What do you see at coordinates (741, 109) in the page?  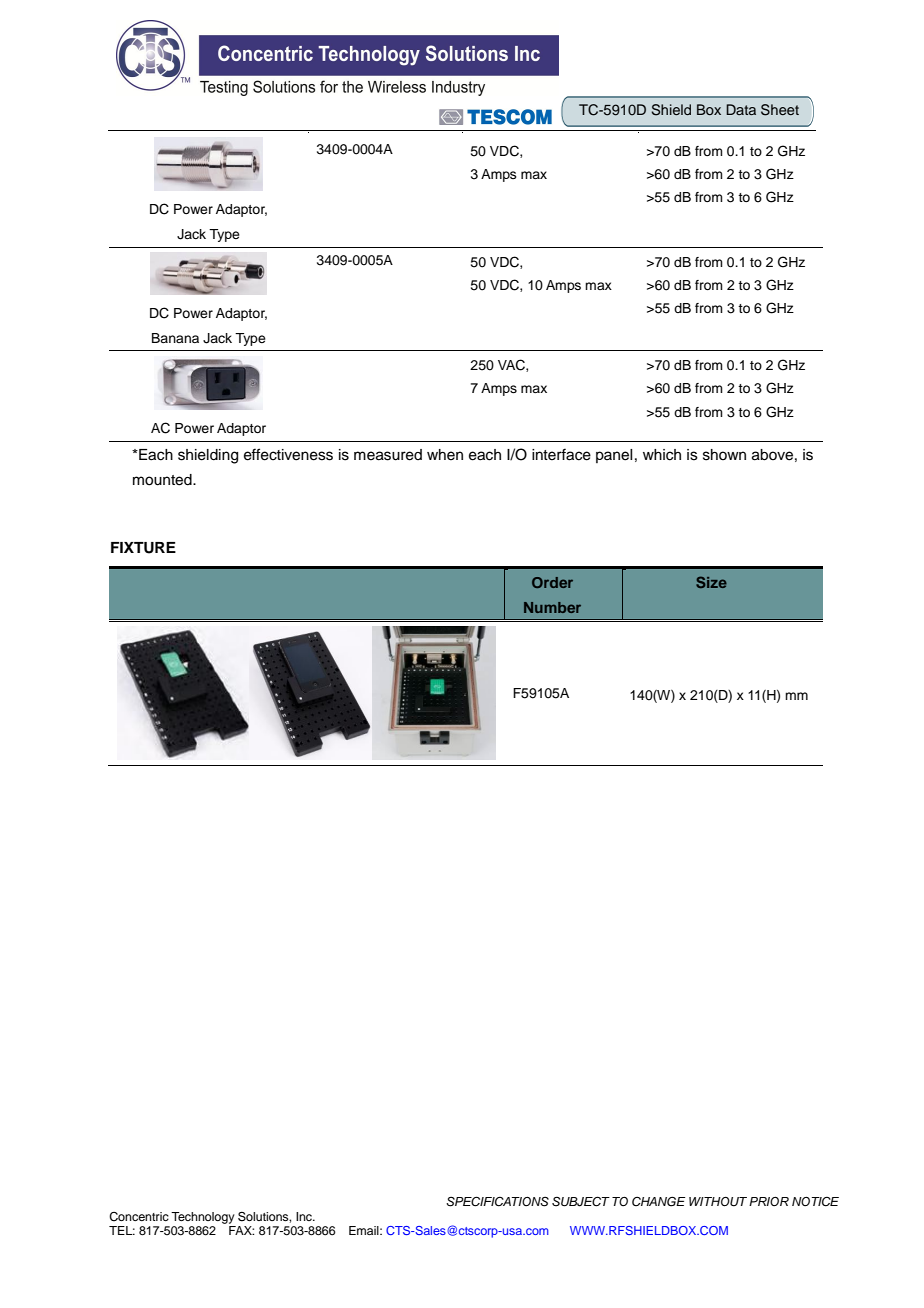 I see `Data` at bounding box center [741, 109].
